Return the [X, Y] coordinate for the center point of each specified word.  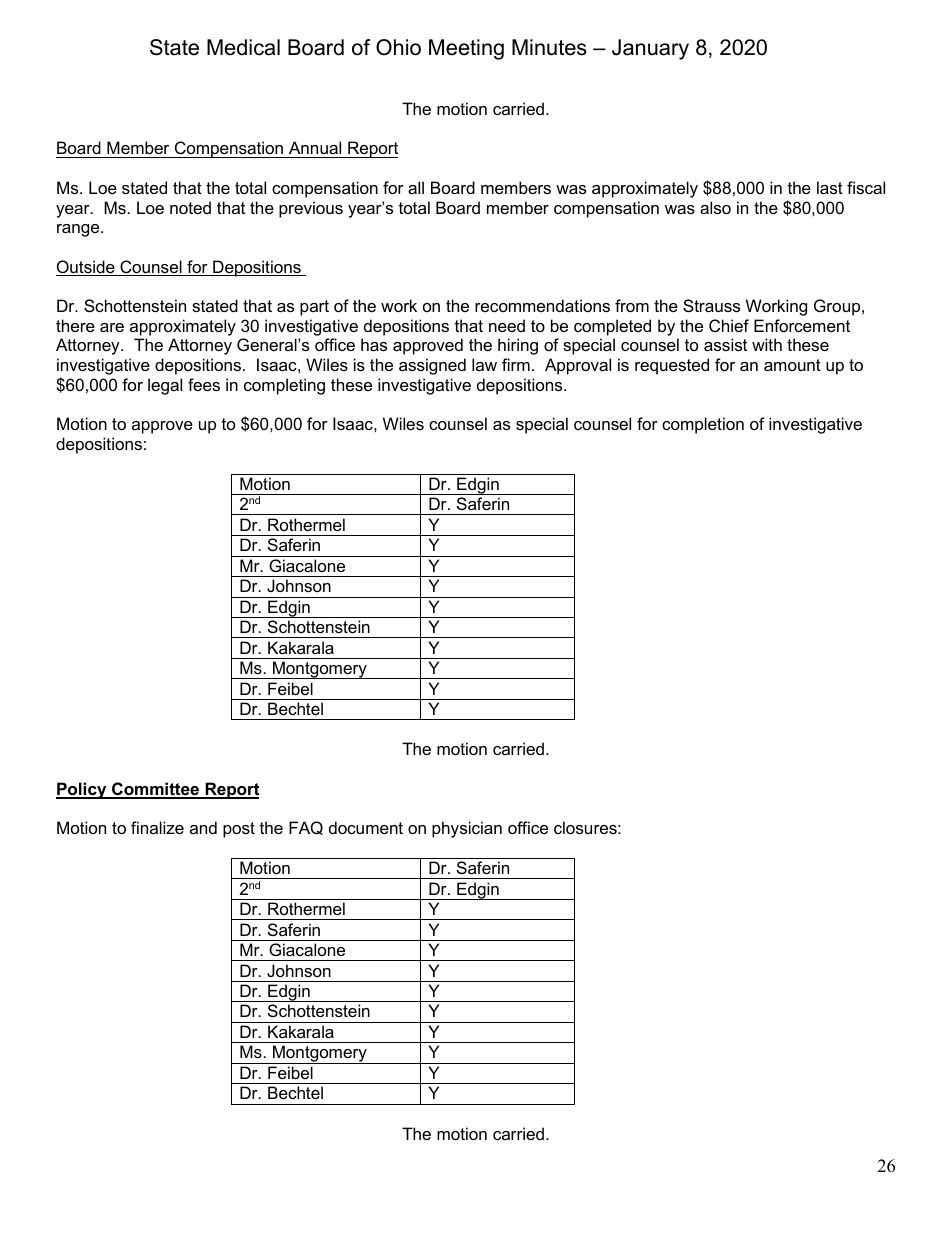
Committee [156, 790]
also [715, 207]
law [484, 364]
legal [165, 386]
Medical [243, 47]
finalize [157, 827]
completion [703, 425]
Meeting [466, 49]
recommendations [542, 305]
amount [792, 365]
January [650, 49]
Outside [86, 268]
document [366, 827]
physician [467, 829]
